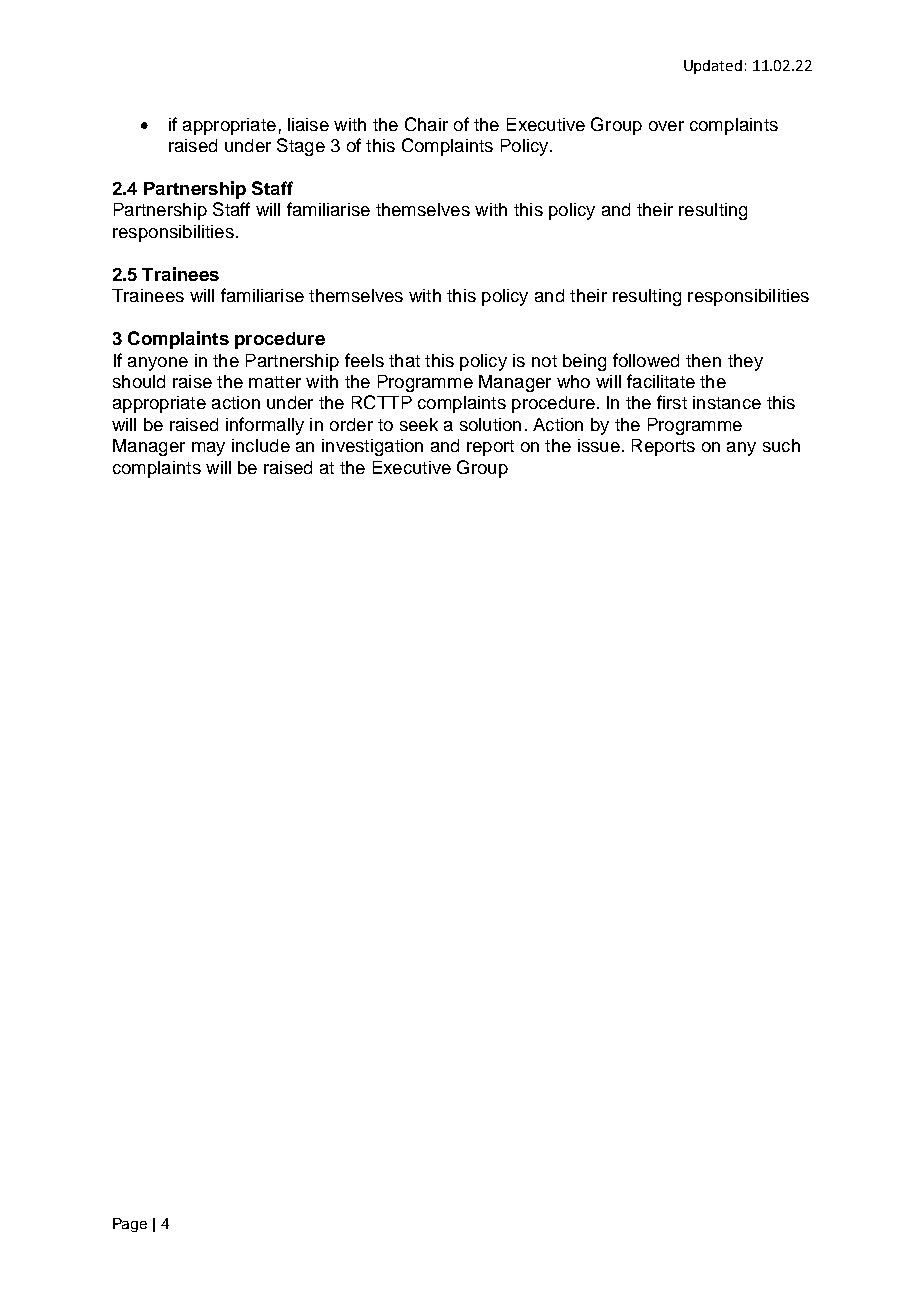  Describe the element at coordinates (372, 447) in the screenshot. I see `investigation` at that location.
